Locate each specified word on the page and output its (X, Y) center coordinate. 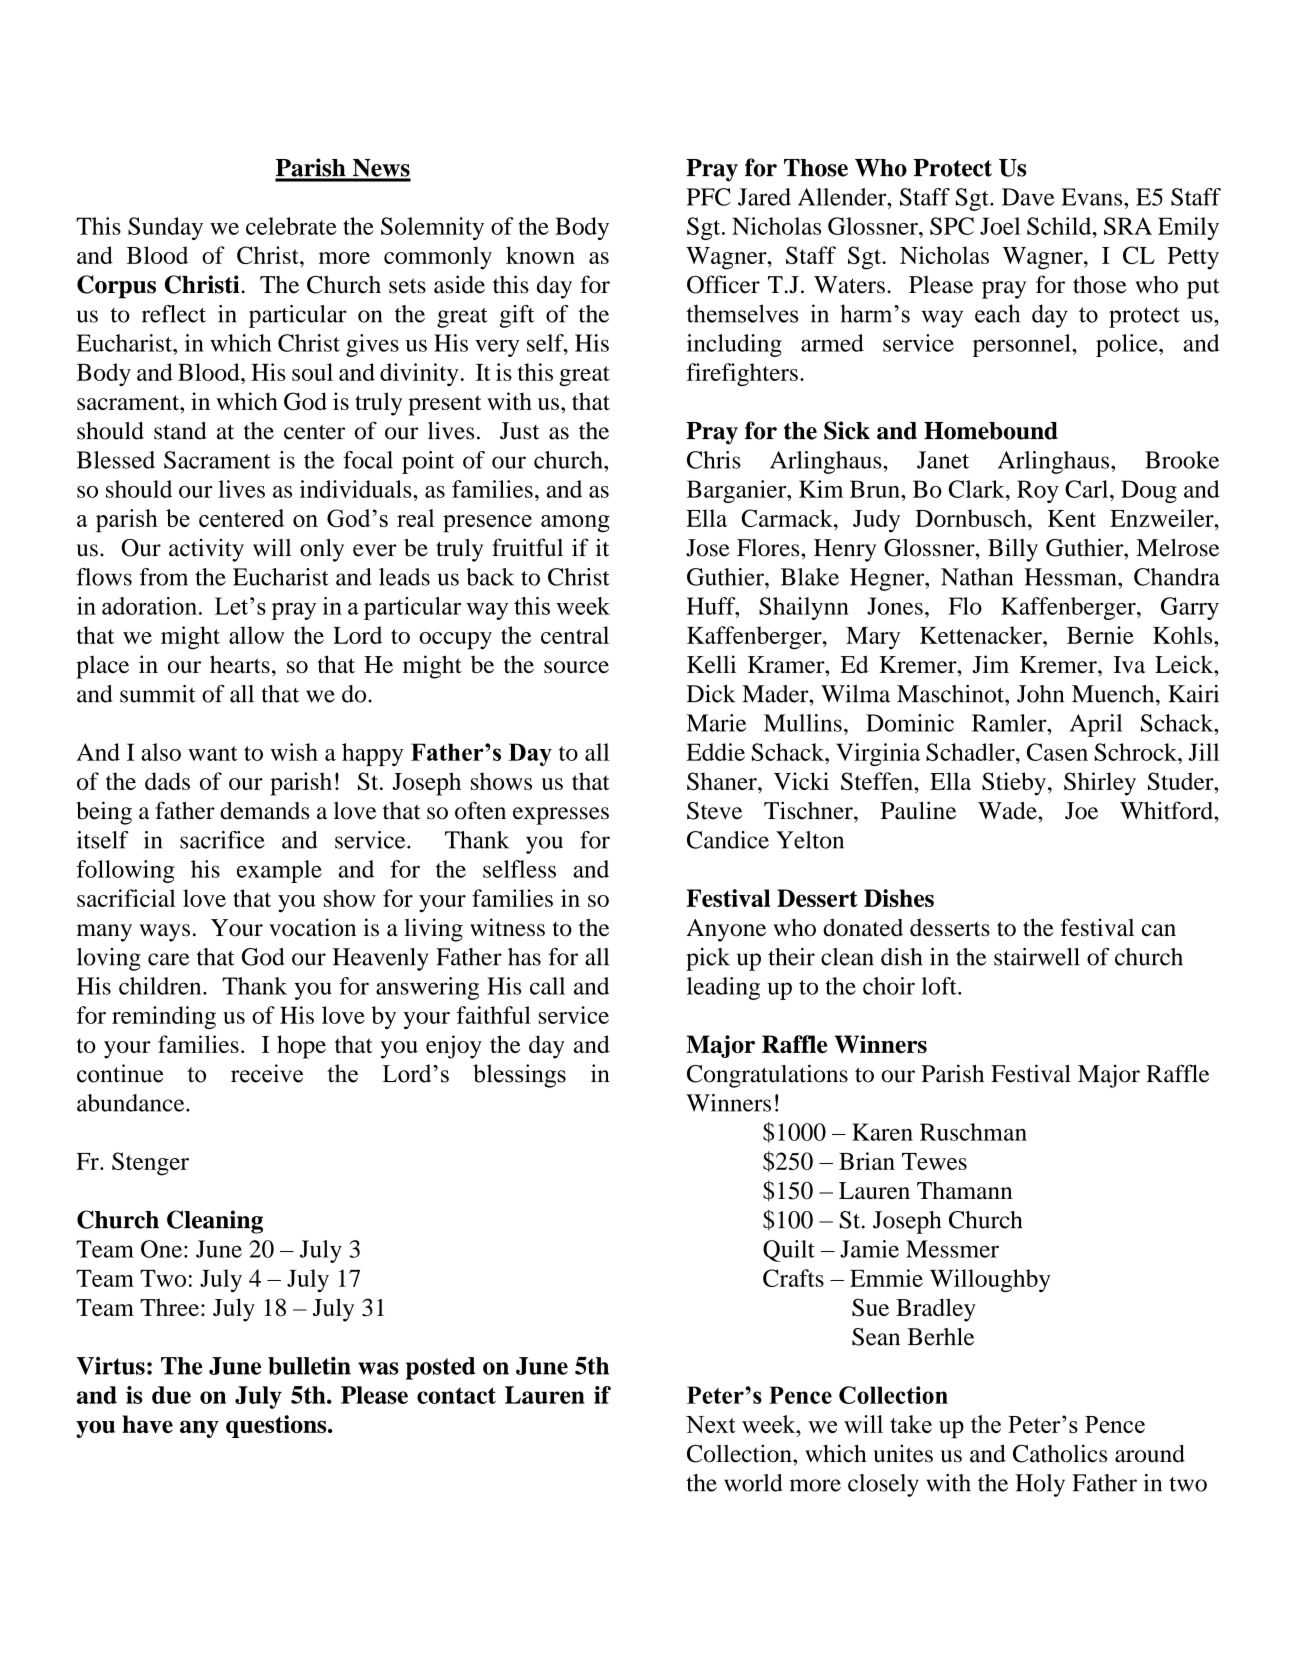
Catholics (1060, 1453)
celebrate (291, 226)
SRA (1128, 226)
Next (711, 1424)
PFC (709, 197)
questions (277, 1426)
